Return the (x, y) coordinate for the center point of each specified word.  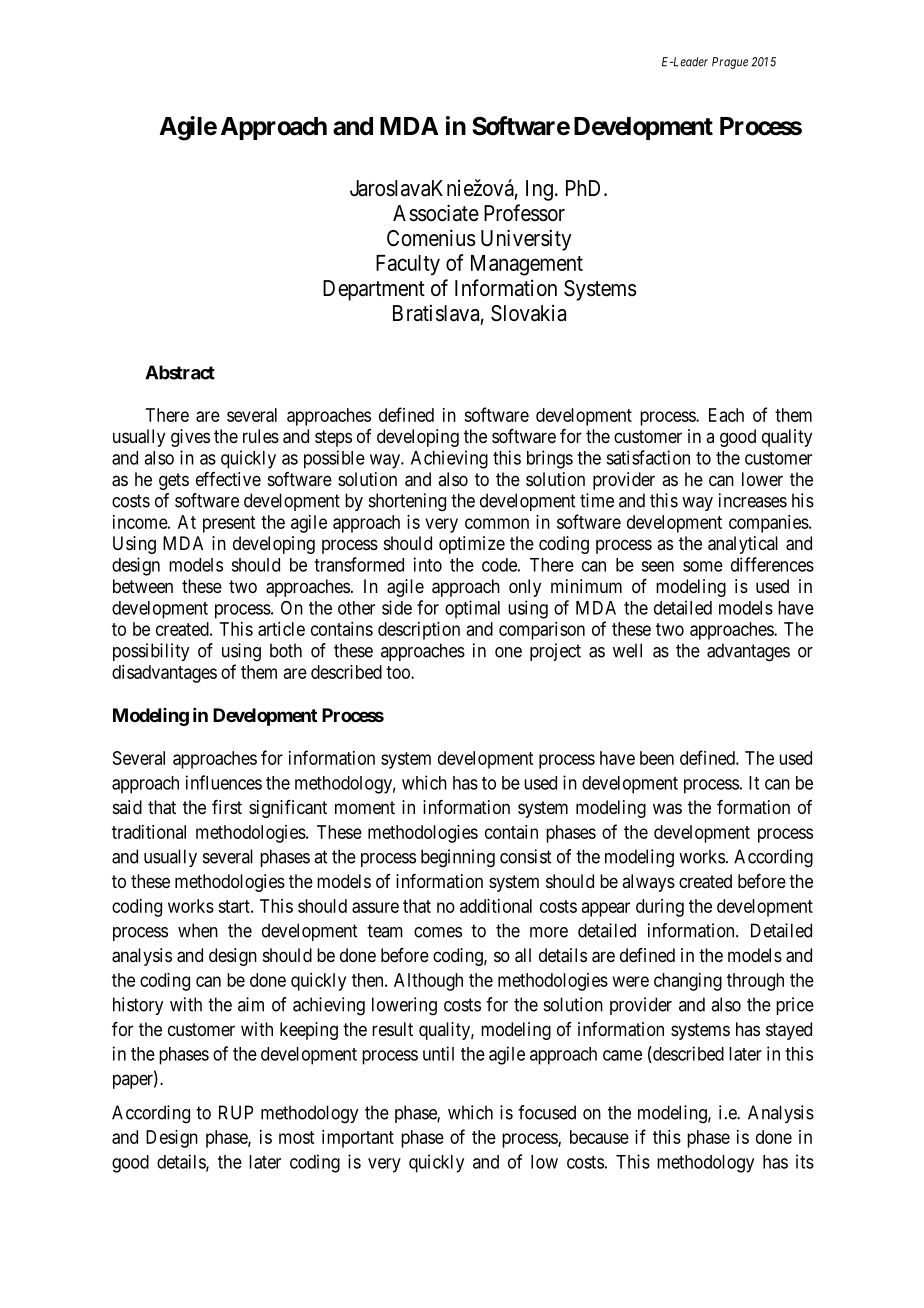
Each (726, 415)
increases (753, 500)
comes (438, 932)
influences (224, 782)
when (198, 930)
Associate (436, 213)
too (399, 672)
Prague (730, 63)
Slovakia (528, 313)
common (497, 523)
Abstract (180, 372)
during (660, 908)
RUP (236, 1112)
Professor (524, 213)
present (229, 524)
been (657, 758)
